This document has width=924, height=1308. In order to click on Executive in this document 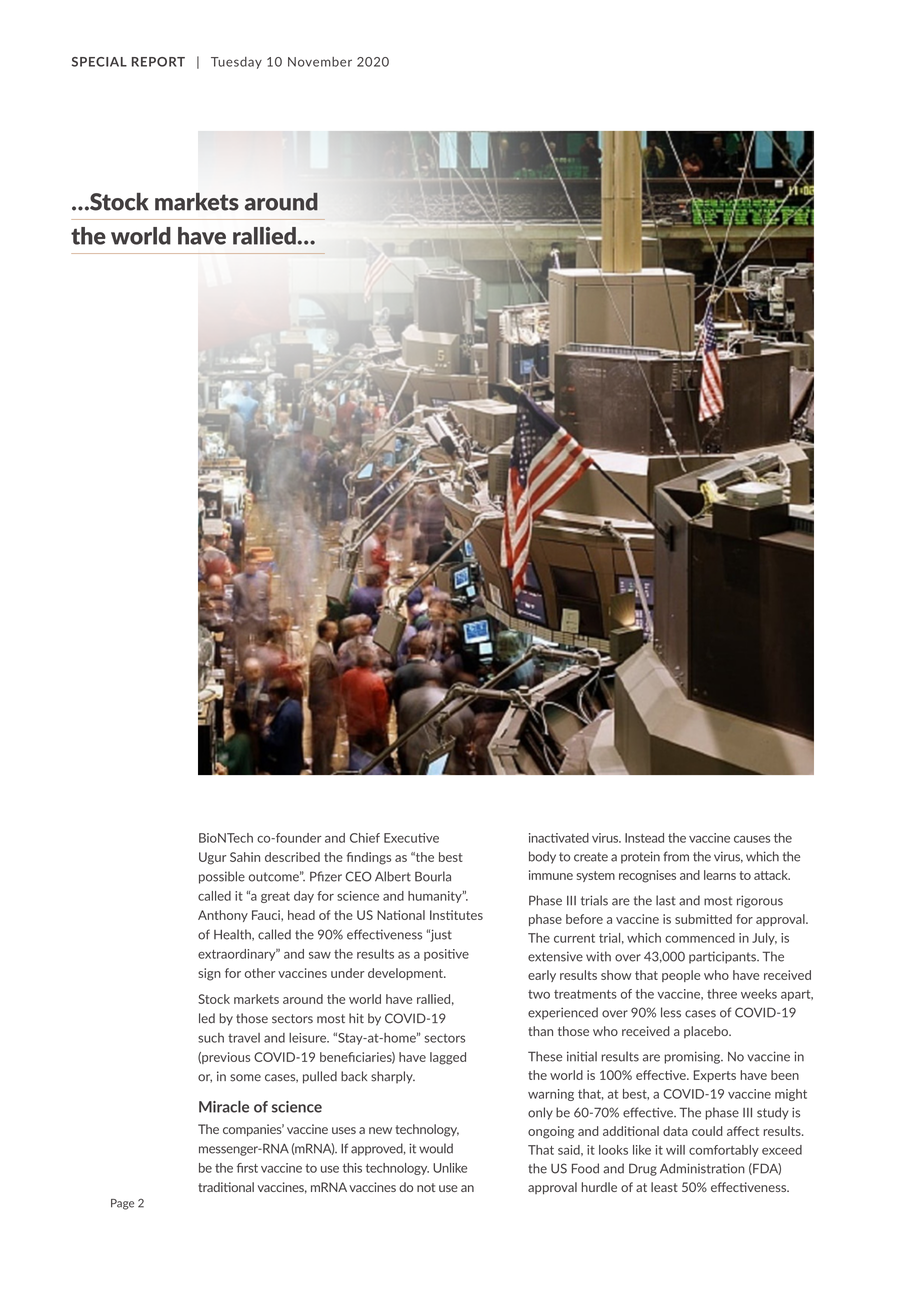, I will do `click(411, 838)`.
